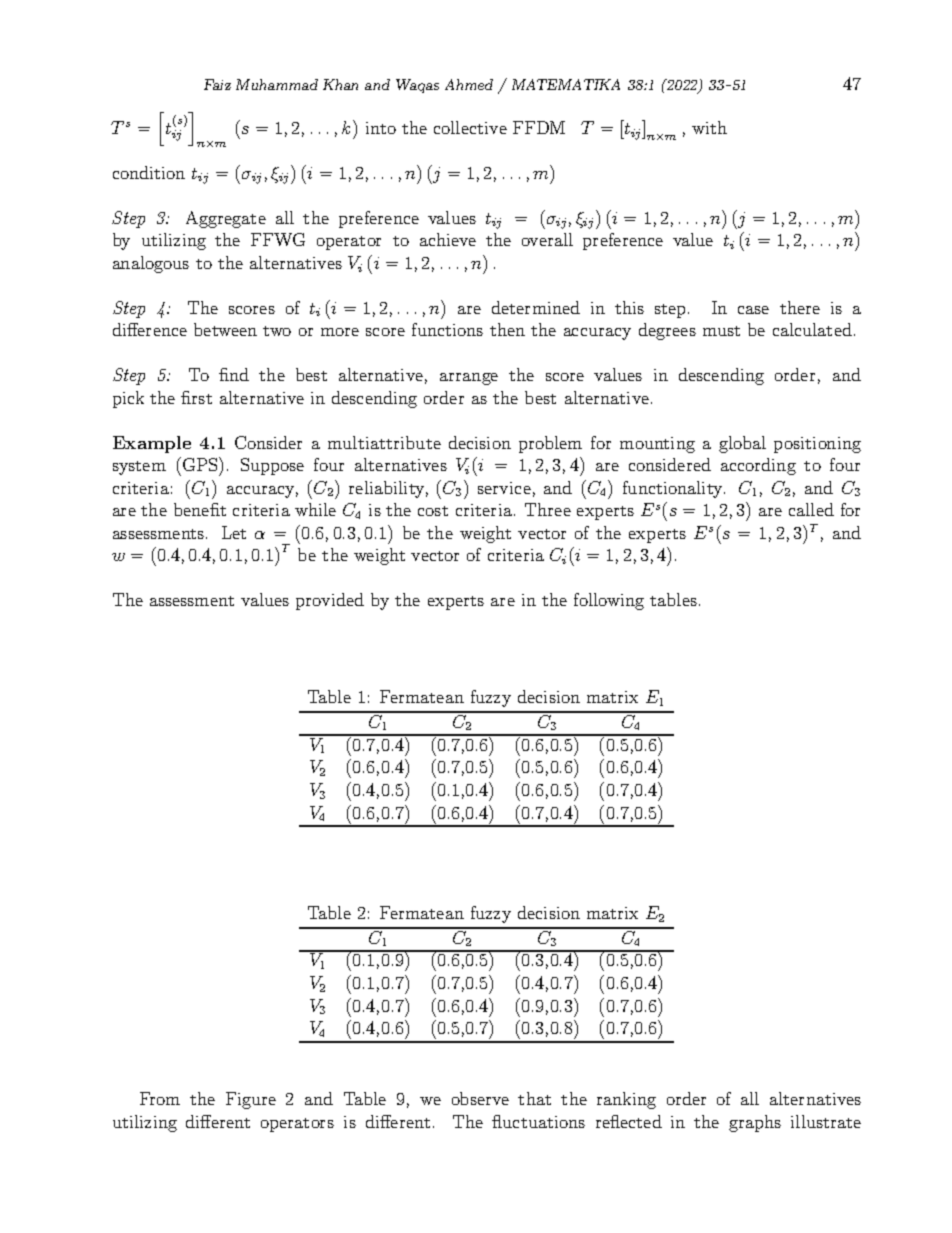  I want to click on collective, so click(470, 127).
